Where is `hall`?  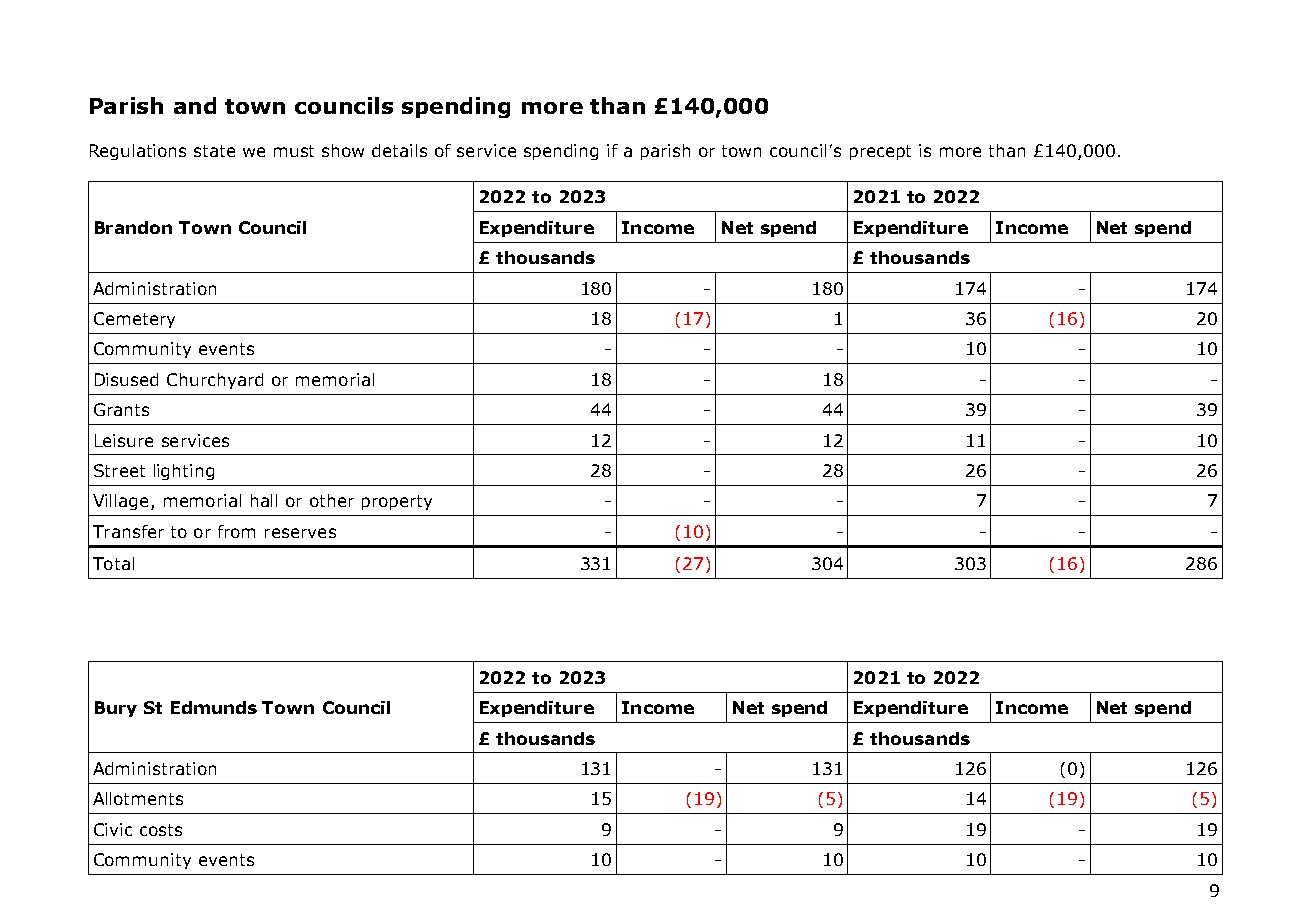 hall is located at coordinates (264, 500).
